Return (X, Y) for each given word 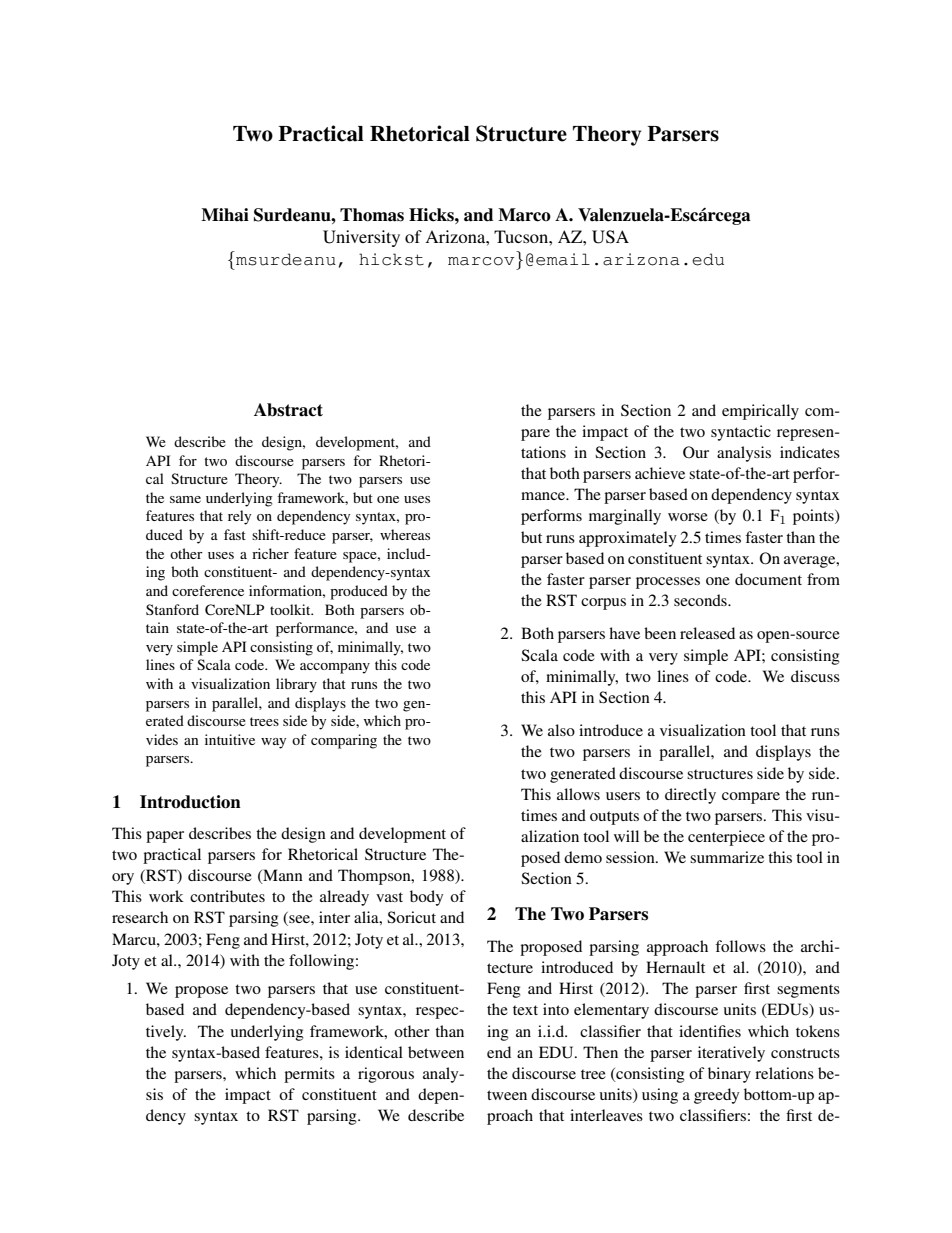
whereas (405, 534)
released (707, 633)
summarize (727, 857)
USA (610, 237)
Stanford (172, 609)
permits (309, 1075)
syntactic (741, 433)
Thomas (372, 215)
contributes (227, 896)
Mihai (225, 215)
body (426, 898)
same (185, 499)
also (561, 730)
